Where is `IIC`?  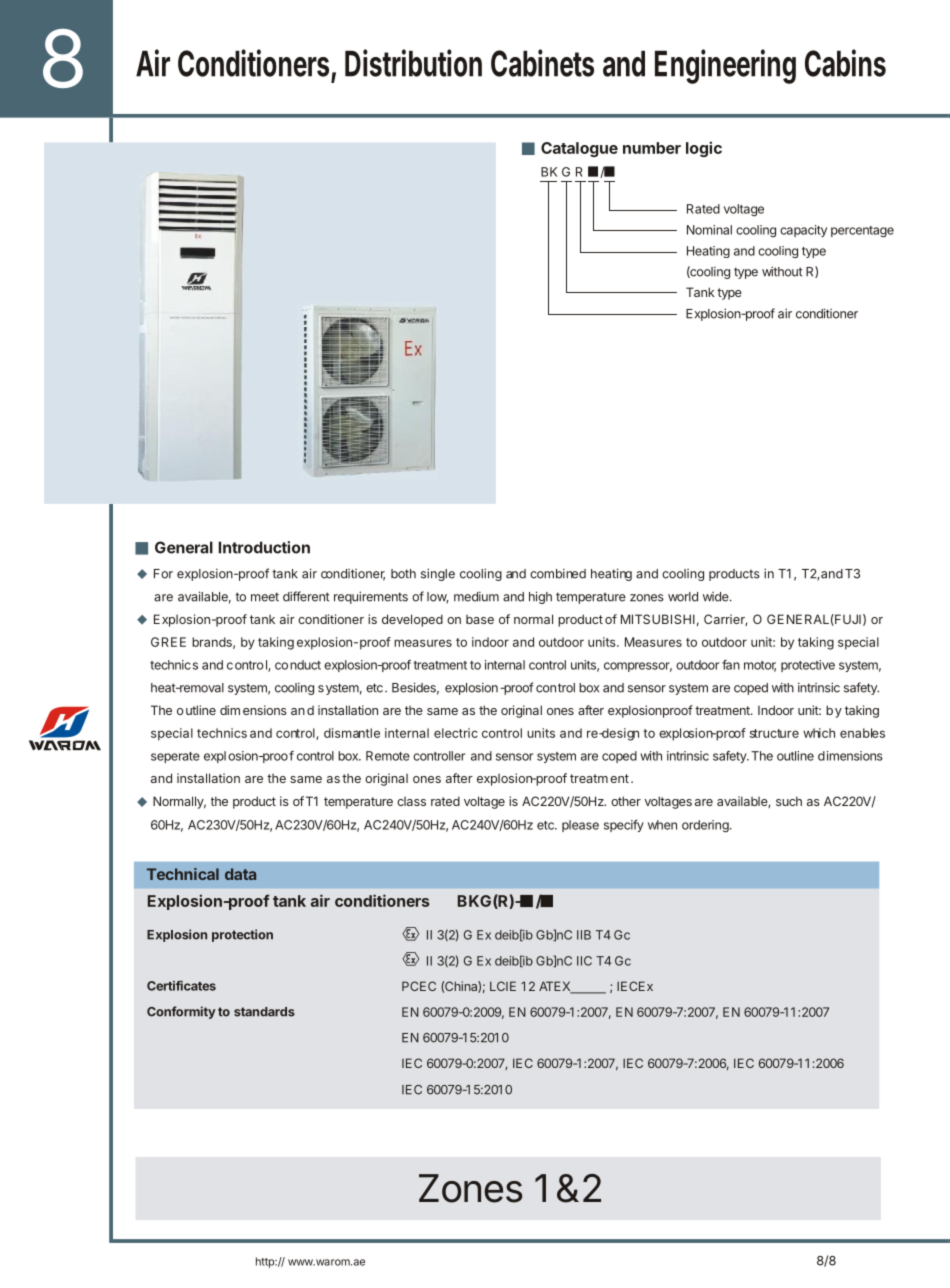
IIC is located at coordinates (584, 961).
